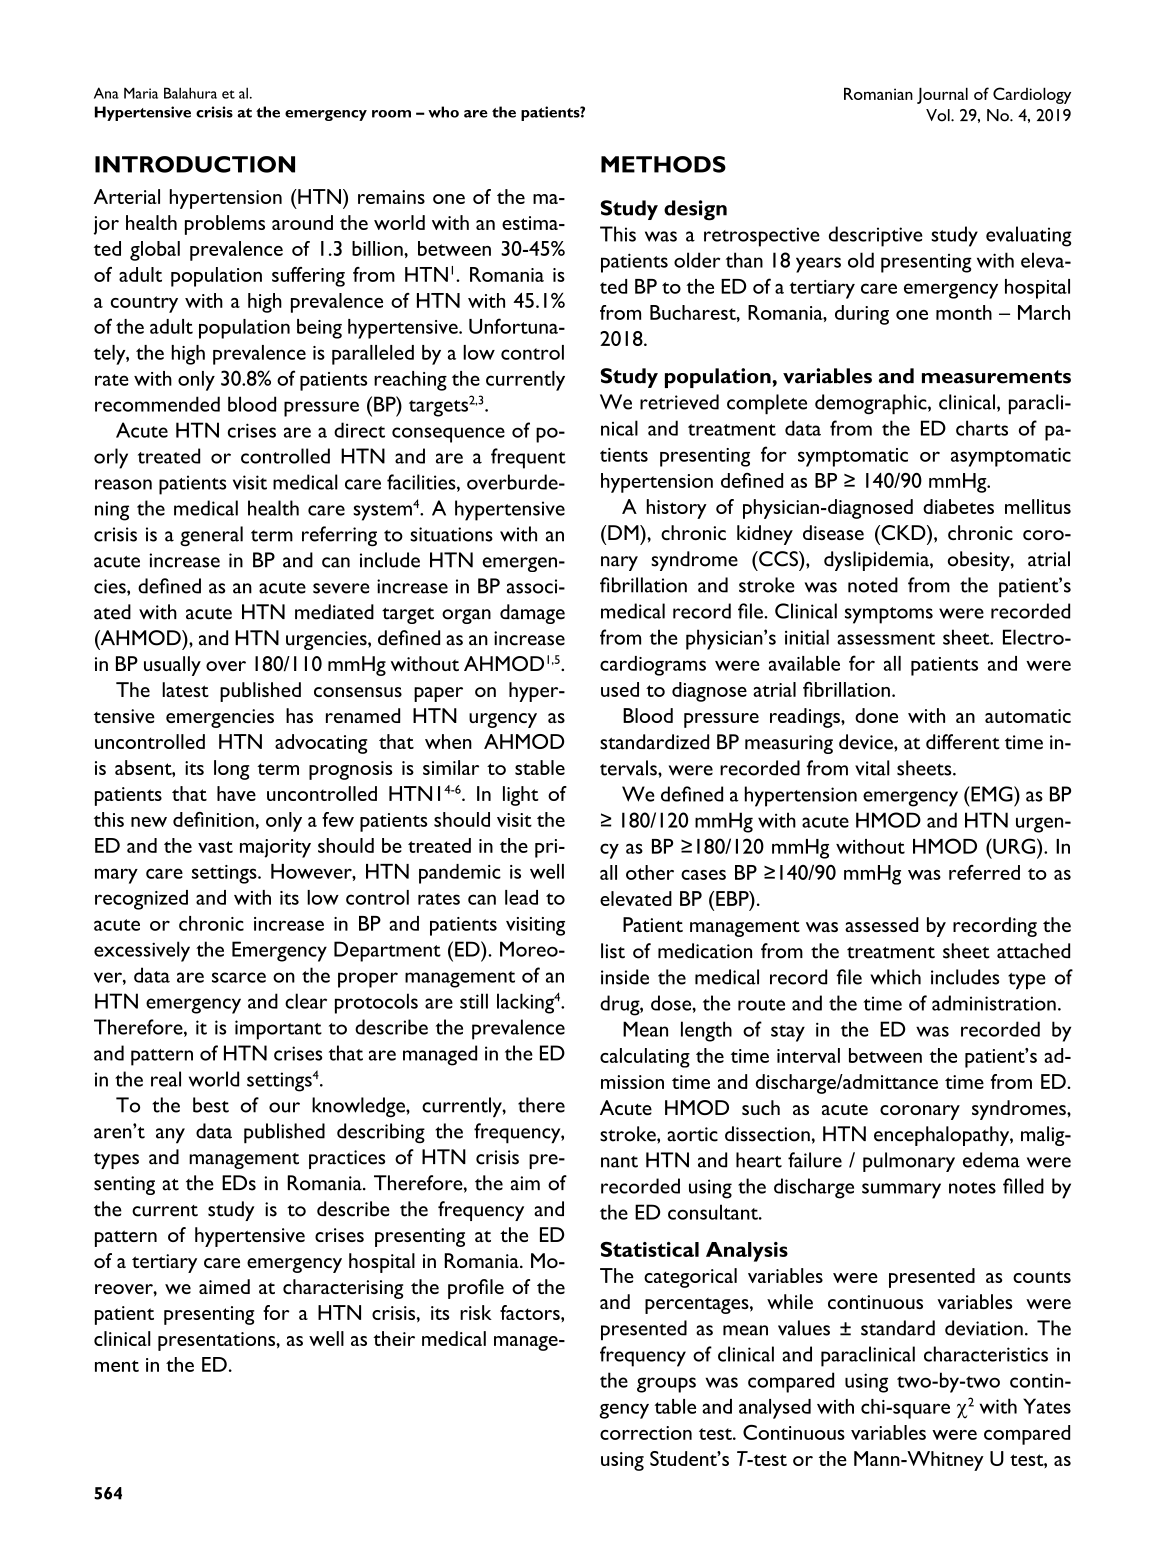 The width and height of the document is (1165, 1555). I want to click on INTRODUCTION, so click(195, 164).
